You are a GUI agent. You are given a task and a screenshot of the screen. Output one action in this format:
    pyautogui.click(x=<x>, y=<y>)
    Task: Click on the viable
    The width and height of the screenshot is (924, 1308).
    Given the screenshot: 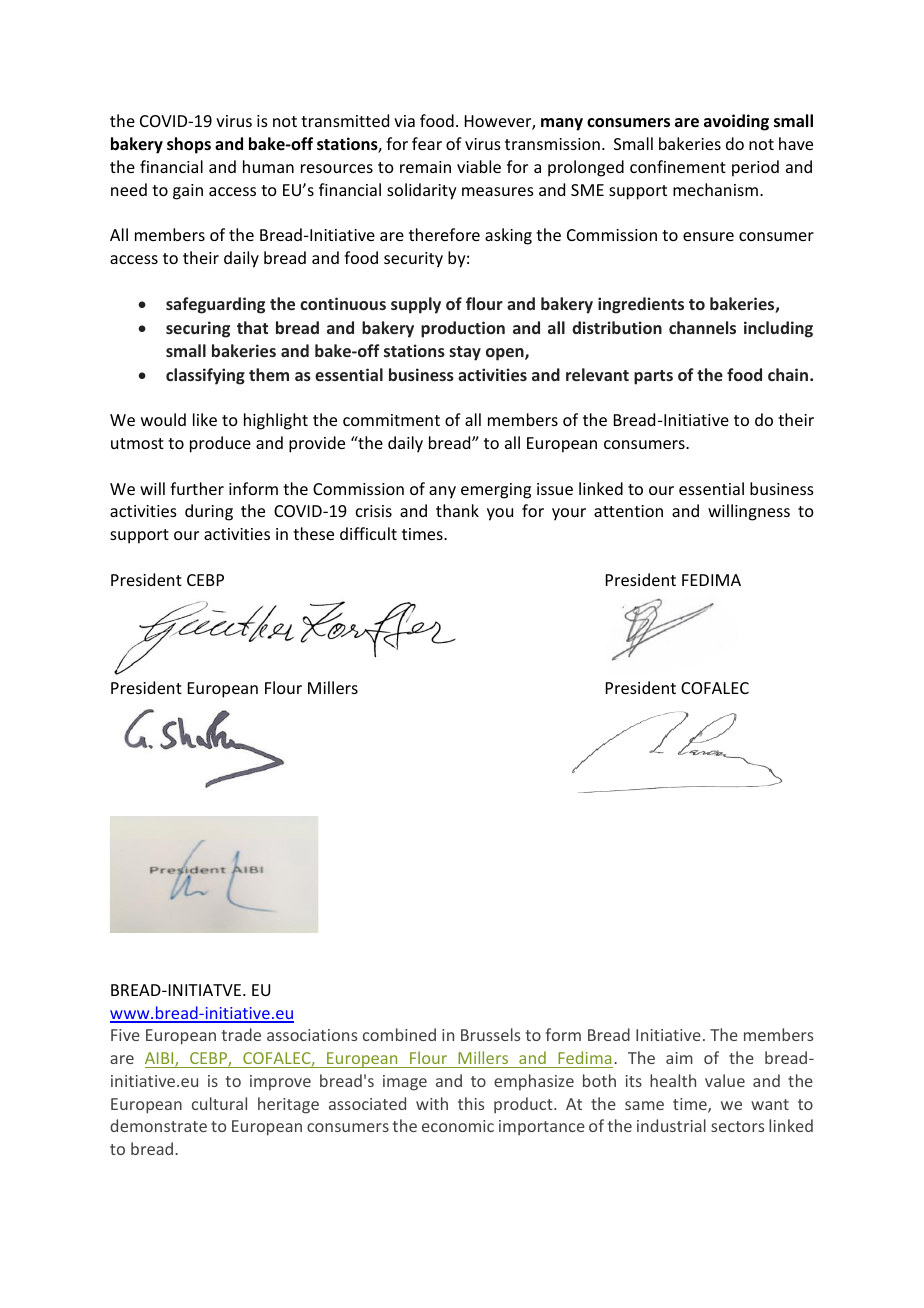 What is the action you would take?
    pyautogui.click(x=479, y=166)
